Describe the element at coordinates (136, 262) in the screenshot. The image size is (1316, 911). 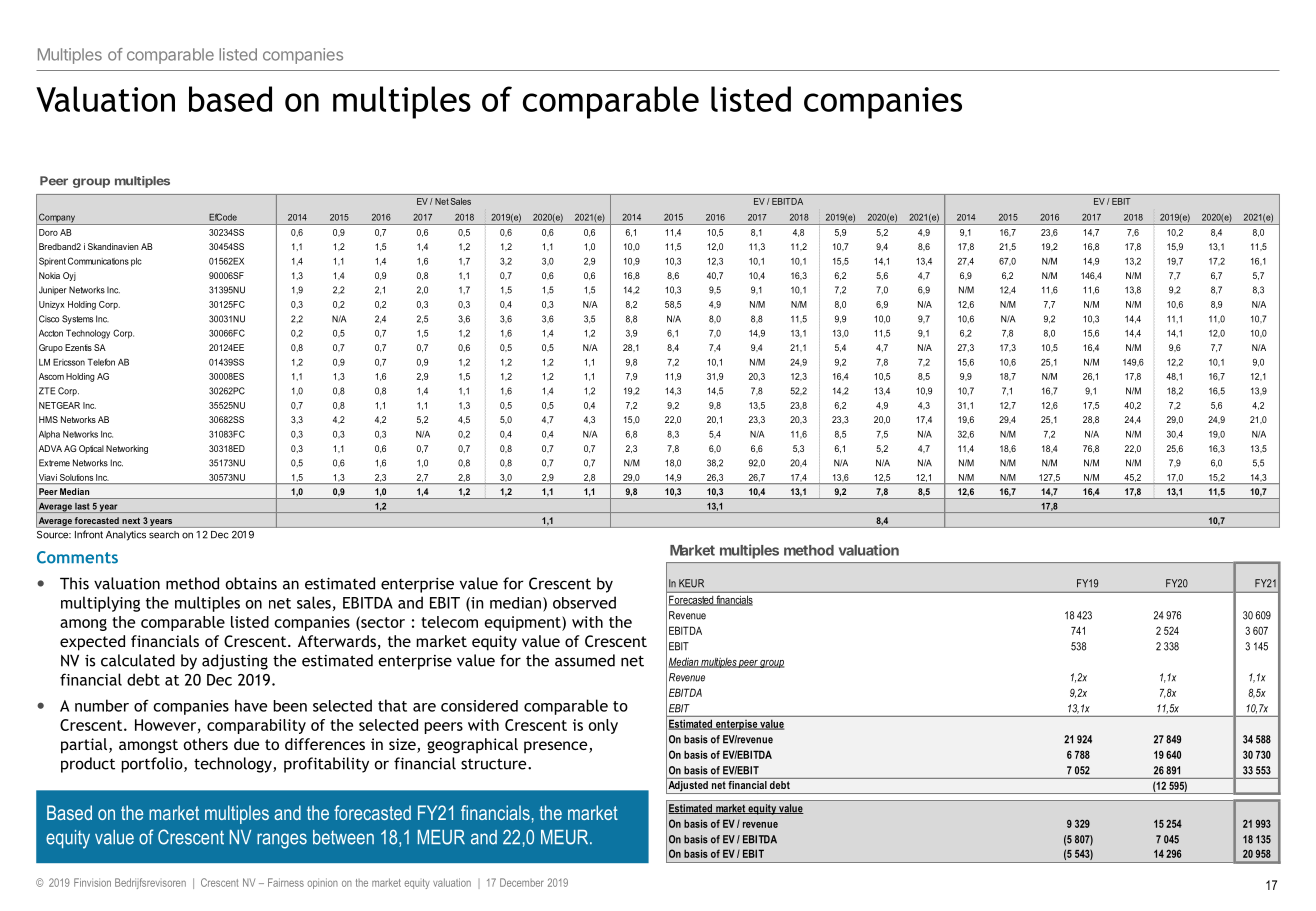
I see `plc` at that location.
